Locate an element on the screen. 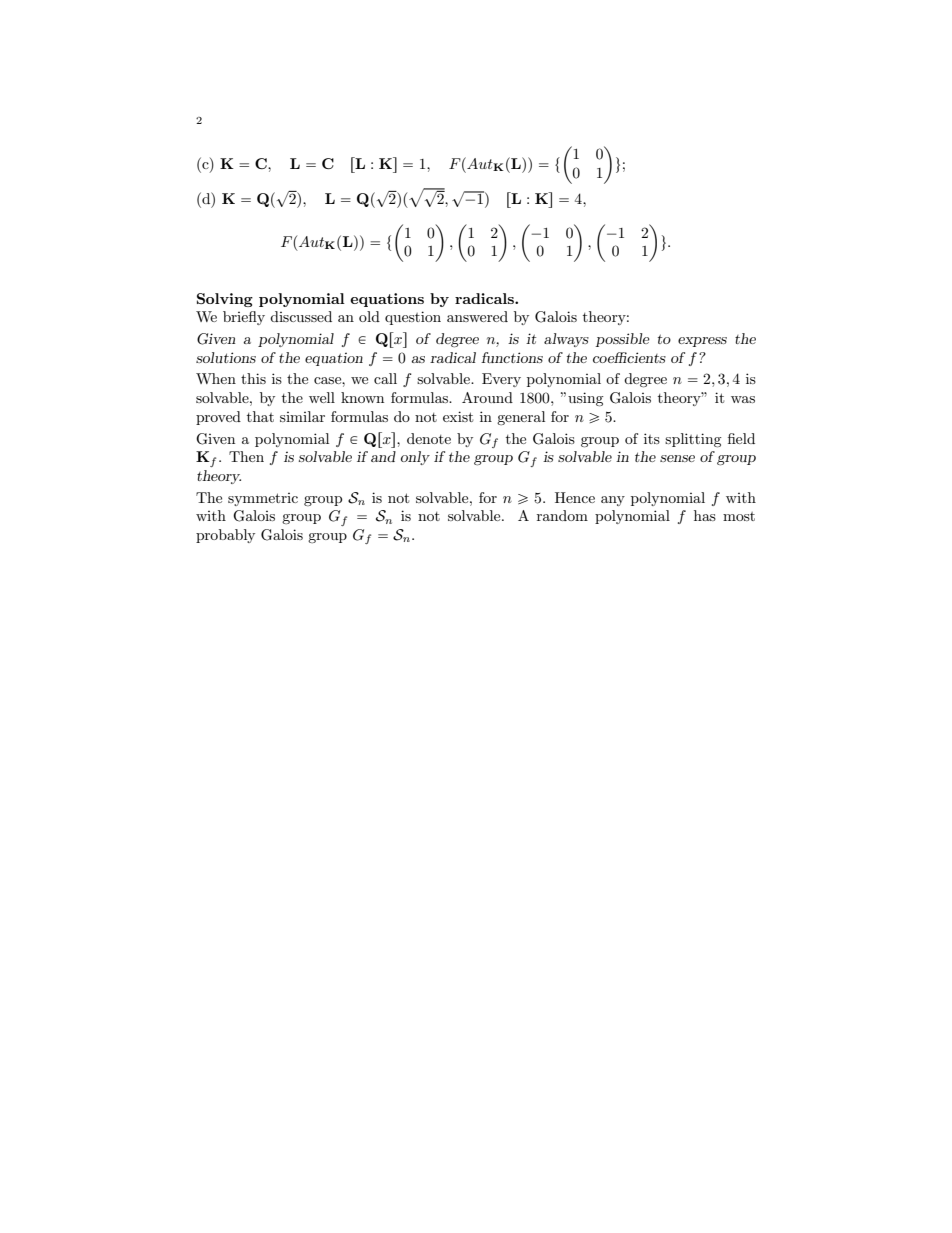 The height and width of the screenshot is (1233, 952). random is located at coordinates (562, 515).
